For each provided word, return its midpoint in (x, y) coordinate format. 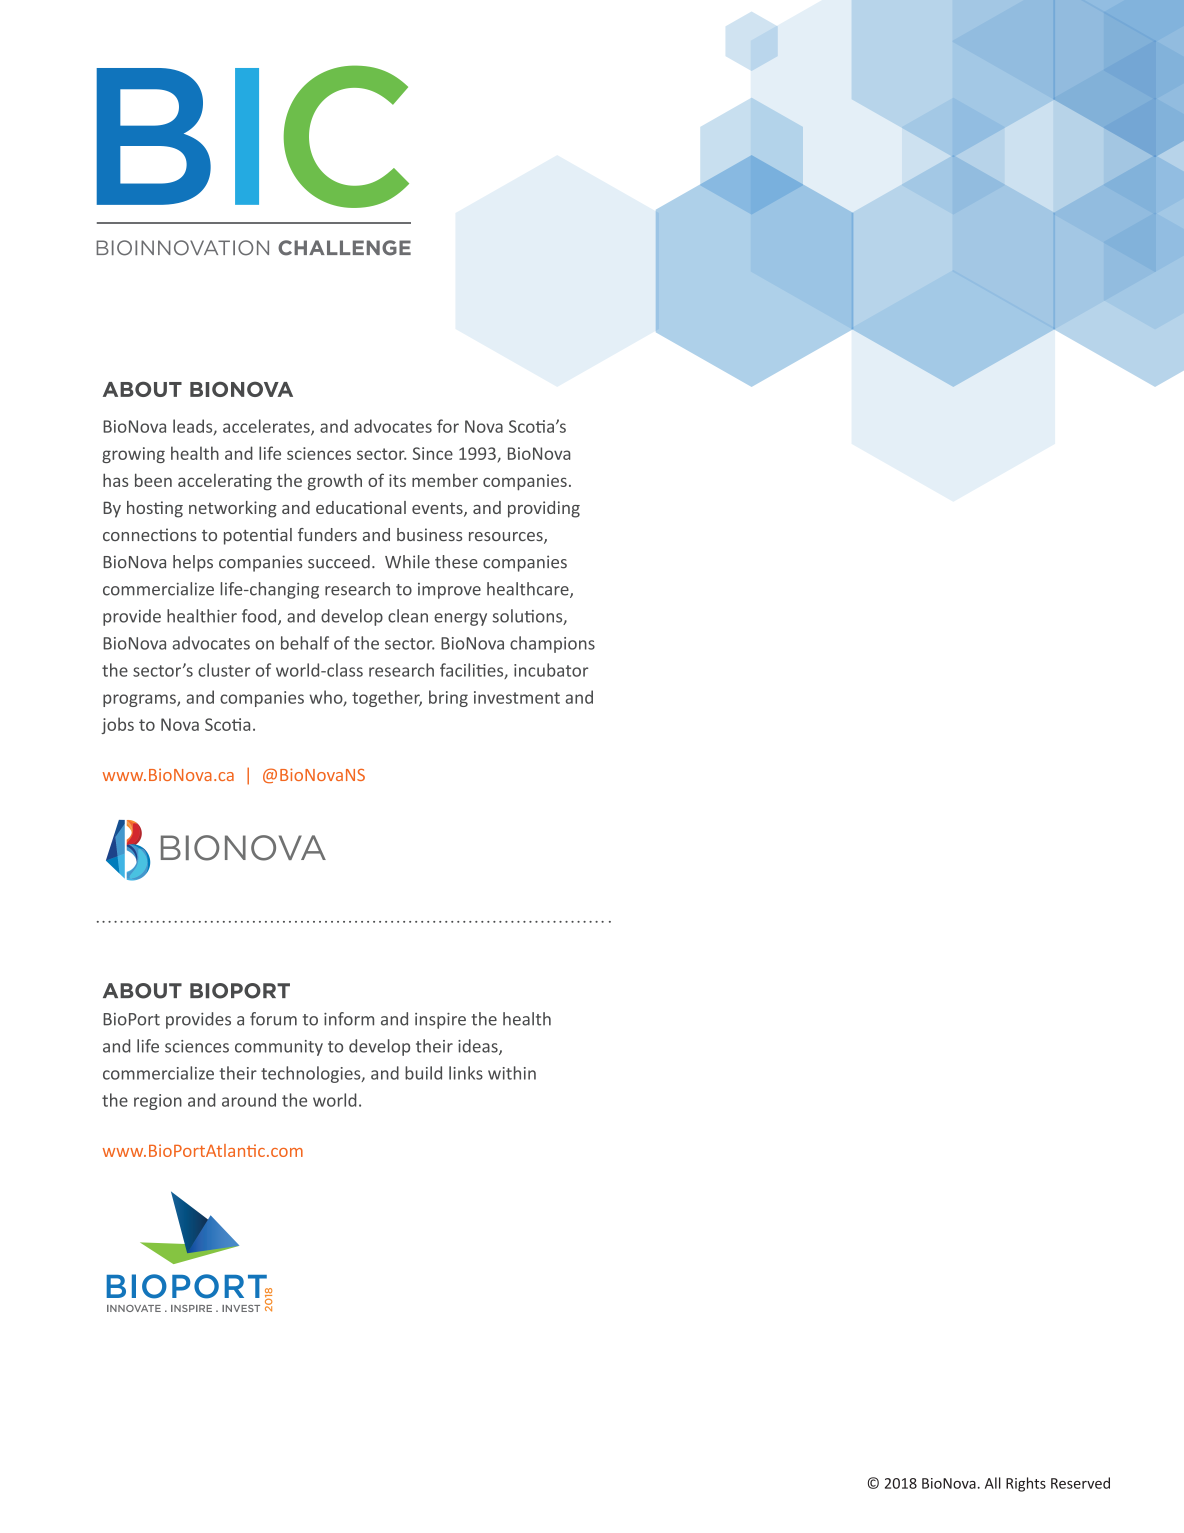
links (466, 1073)
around (249, 1100)
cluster (224, 670)
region (158, 1102)
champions (552, 644)
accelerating (225, 482)
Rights (1026, 1484)
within (512, 1073)
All (993, 1483)
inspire (440, 1021)
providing (544, 509)
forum (273, 1019)
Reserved (1080, 1483)
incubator (551, 670)
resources (507, 538)
